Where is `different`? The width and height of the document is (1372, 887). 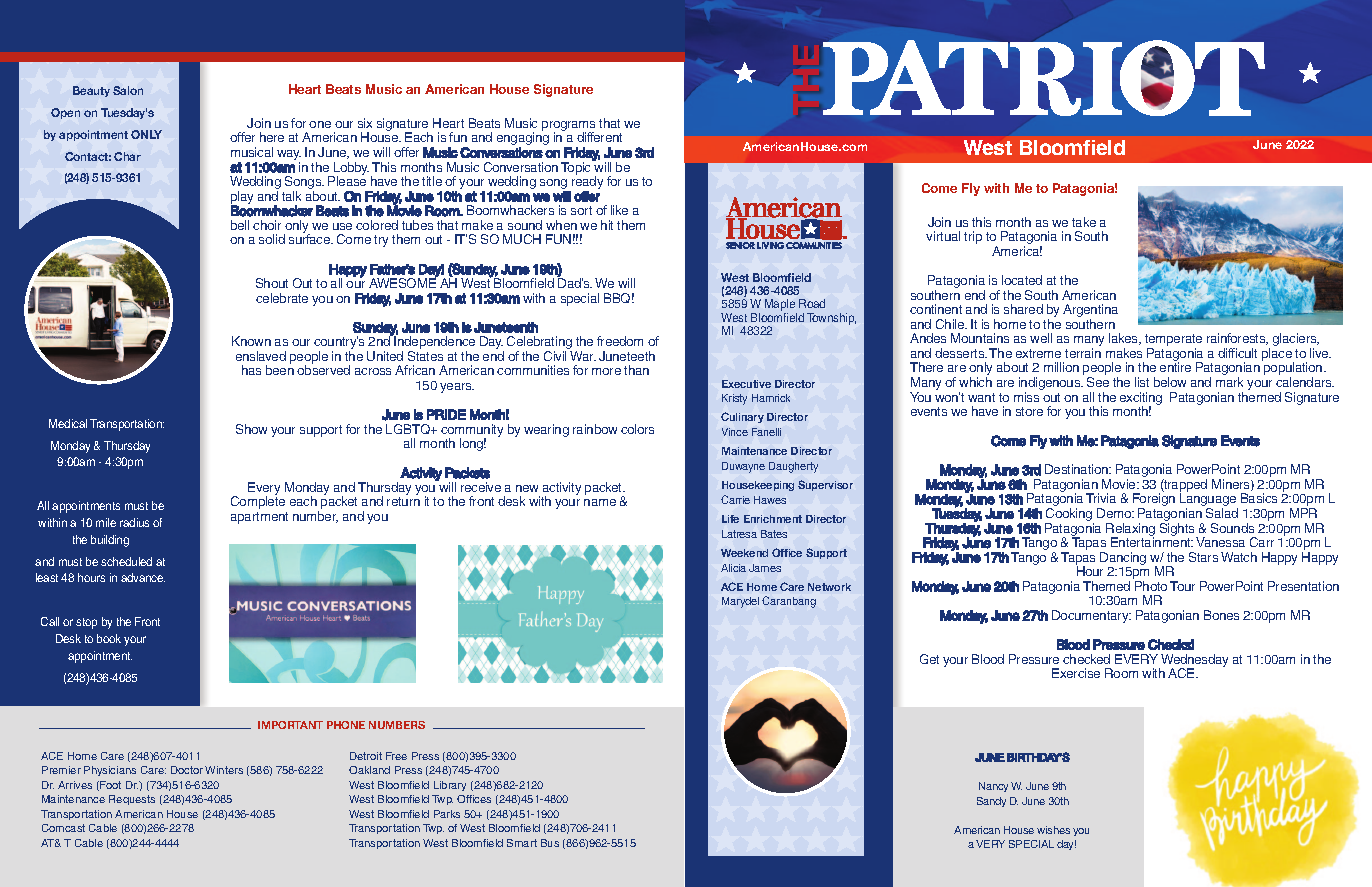
different is located at coordinates (599, 137).
